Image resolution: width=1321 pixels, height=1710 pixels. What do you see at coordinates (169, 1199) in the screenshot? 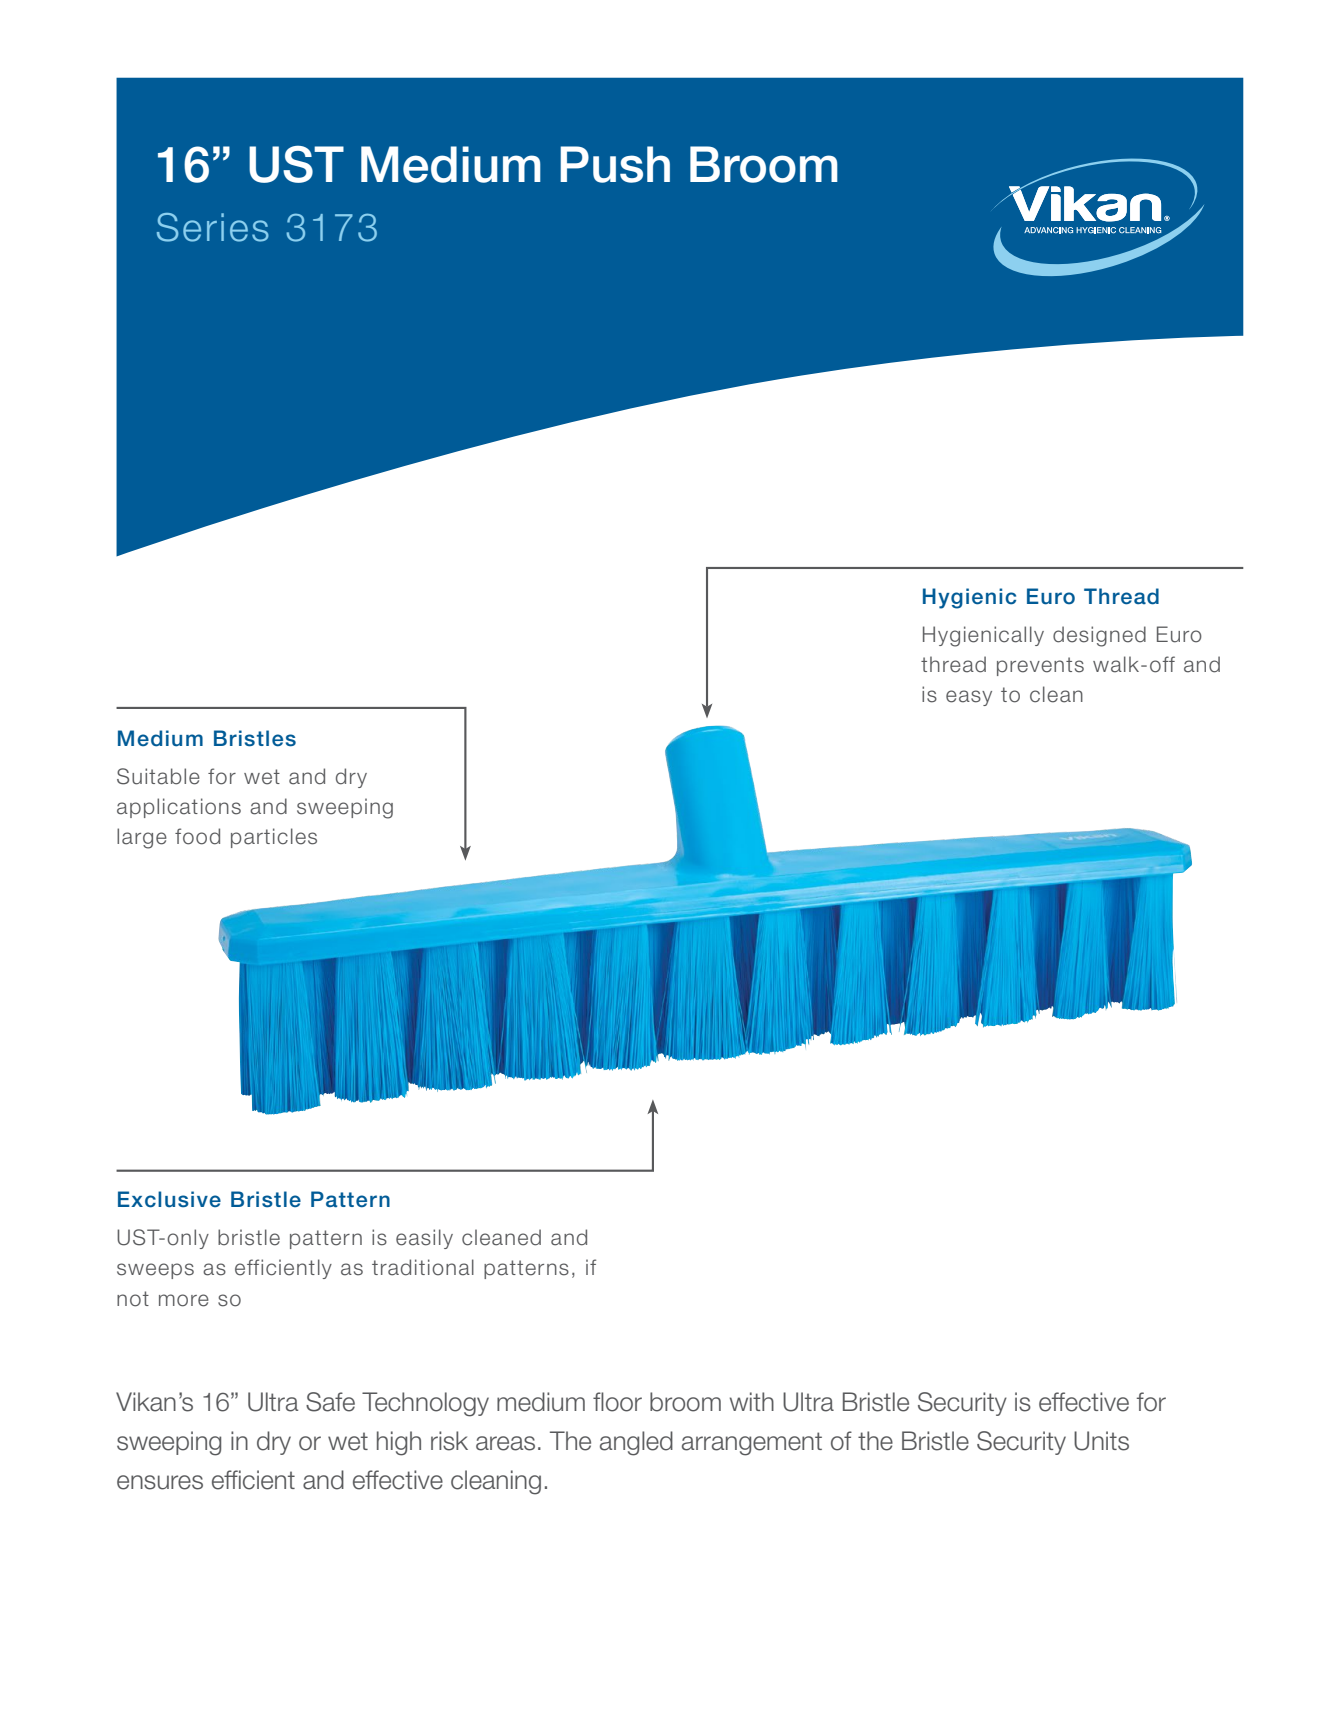
I see `Exclusive` at bounding box center [169, 1199].
